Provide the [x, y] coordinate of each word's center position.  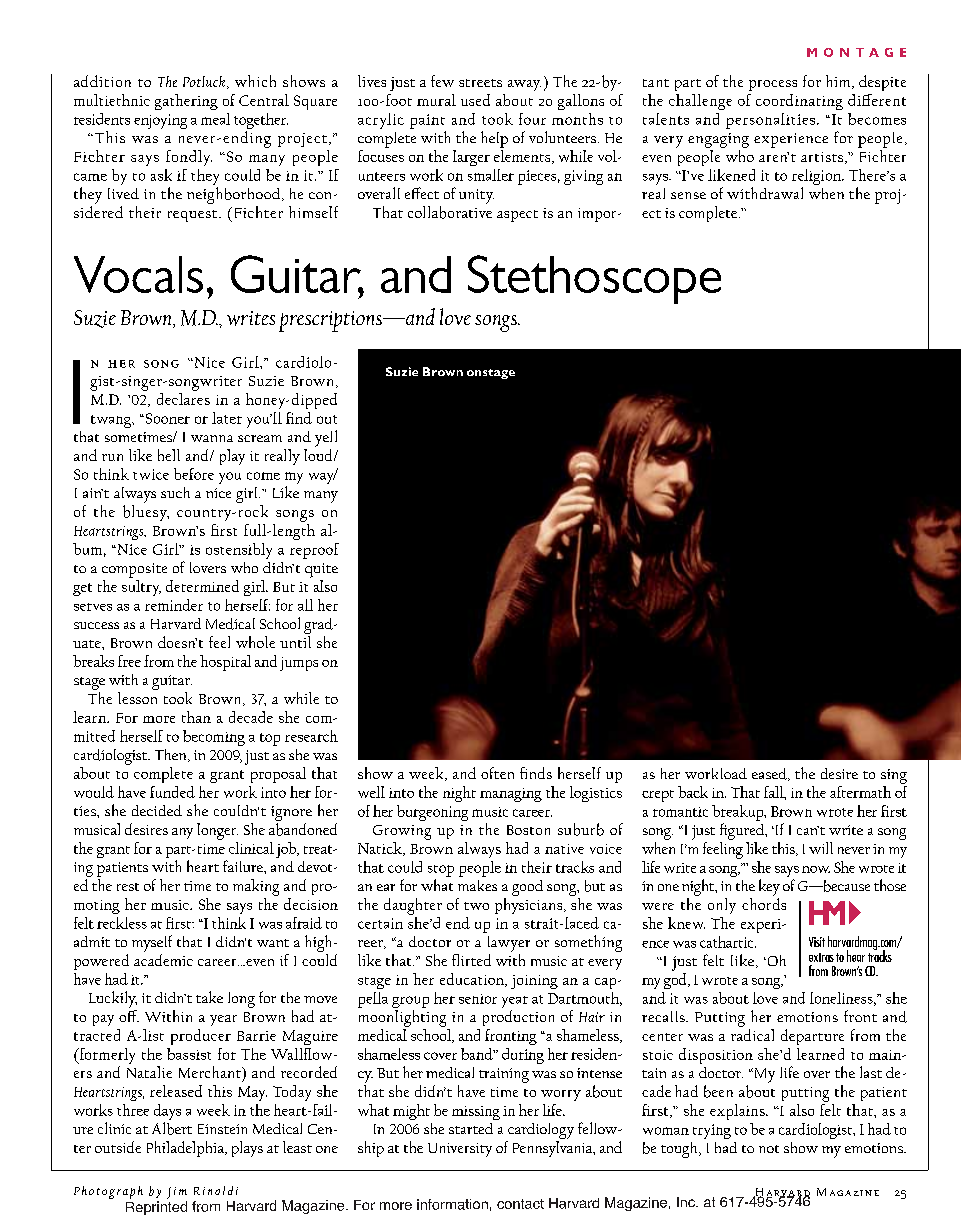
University [460, 1150]
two [476, 906]
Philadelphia [186, 1149]
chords [764, 904]
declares [183, 399]
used [475, 100]
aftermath [860, 792]
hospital [225, 663]
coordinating [799, 102]
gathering [186, 102]
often [497, 773]
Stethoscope [594, 279]
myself [152, 943]
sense [688, 195]
